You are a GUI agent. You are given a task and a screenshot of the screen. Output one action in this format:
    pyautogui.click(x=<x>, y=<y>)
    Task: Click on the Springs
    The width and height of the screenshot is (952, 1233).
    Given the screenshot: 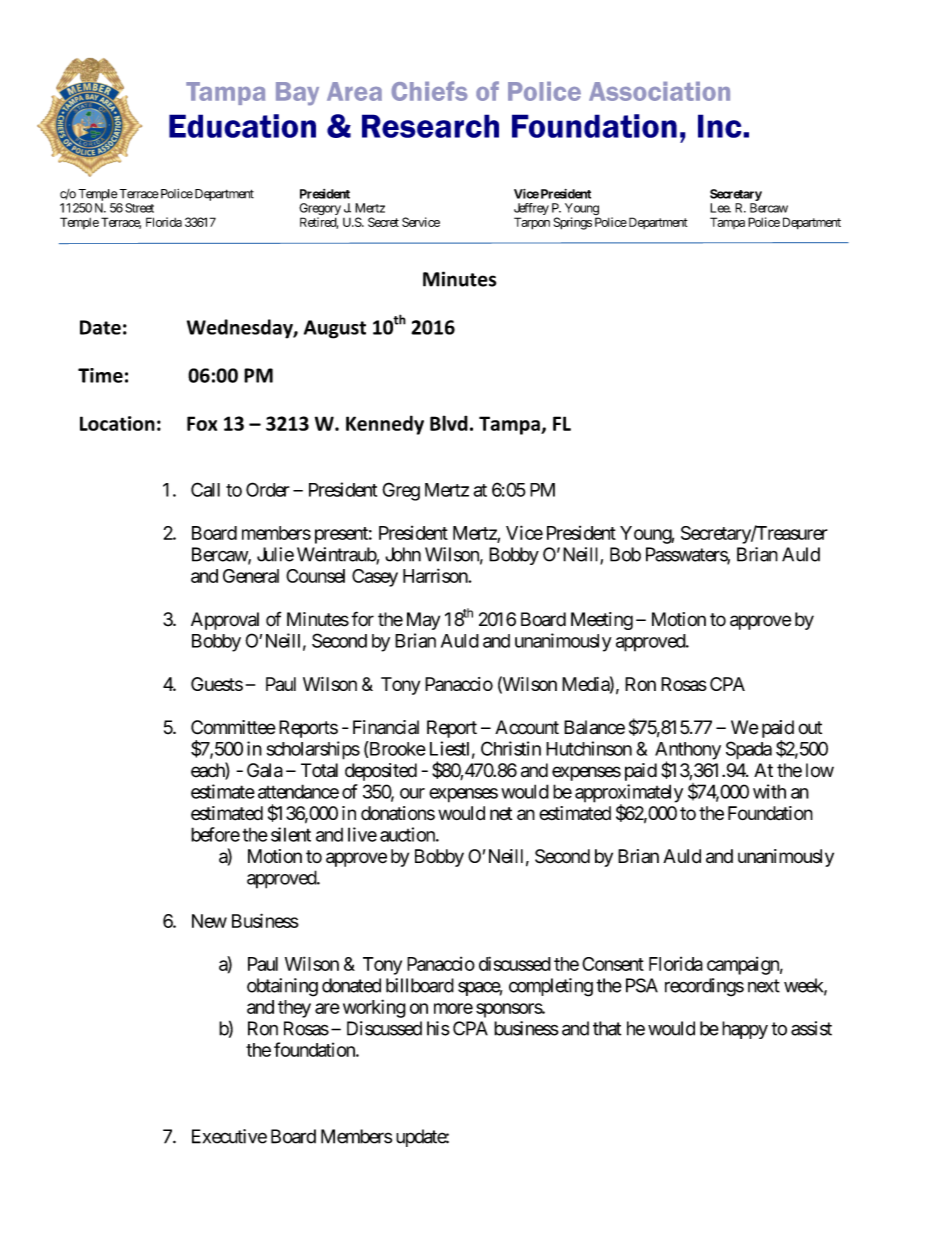 What is the action you would take?
    pyautogui.click(x=573, y=223)
